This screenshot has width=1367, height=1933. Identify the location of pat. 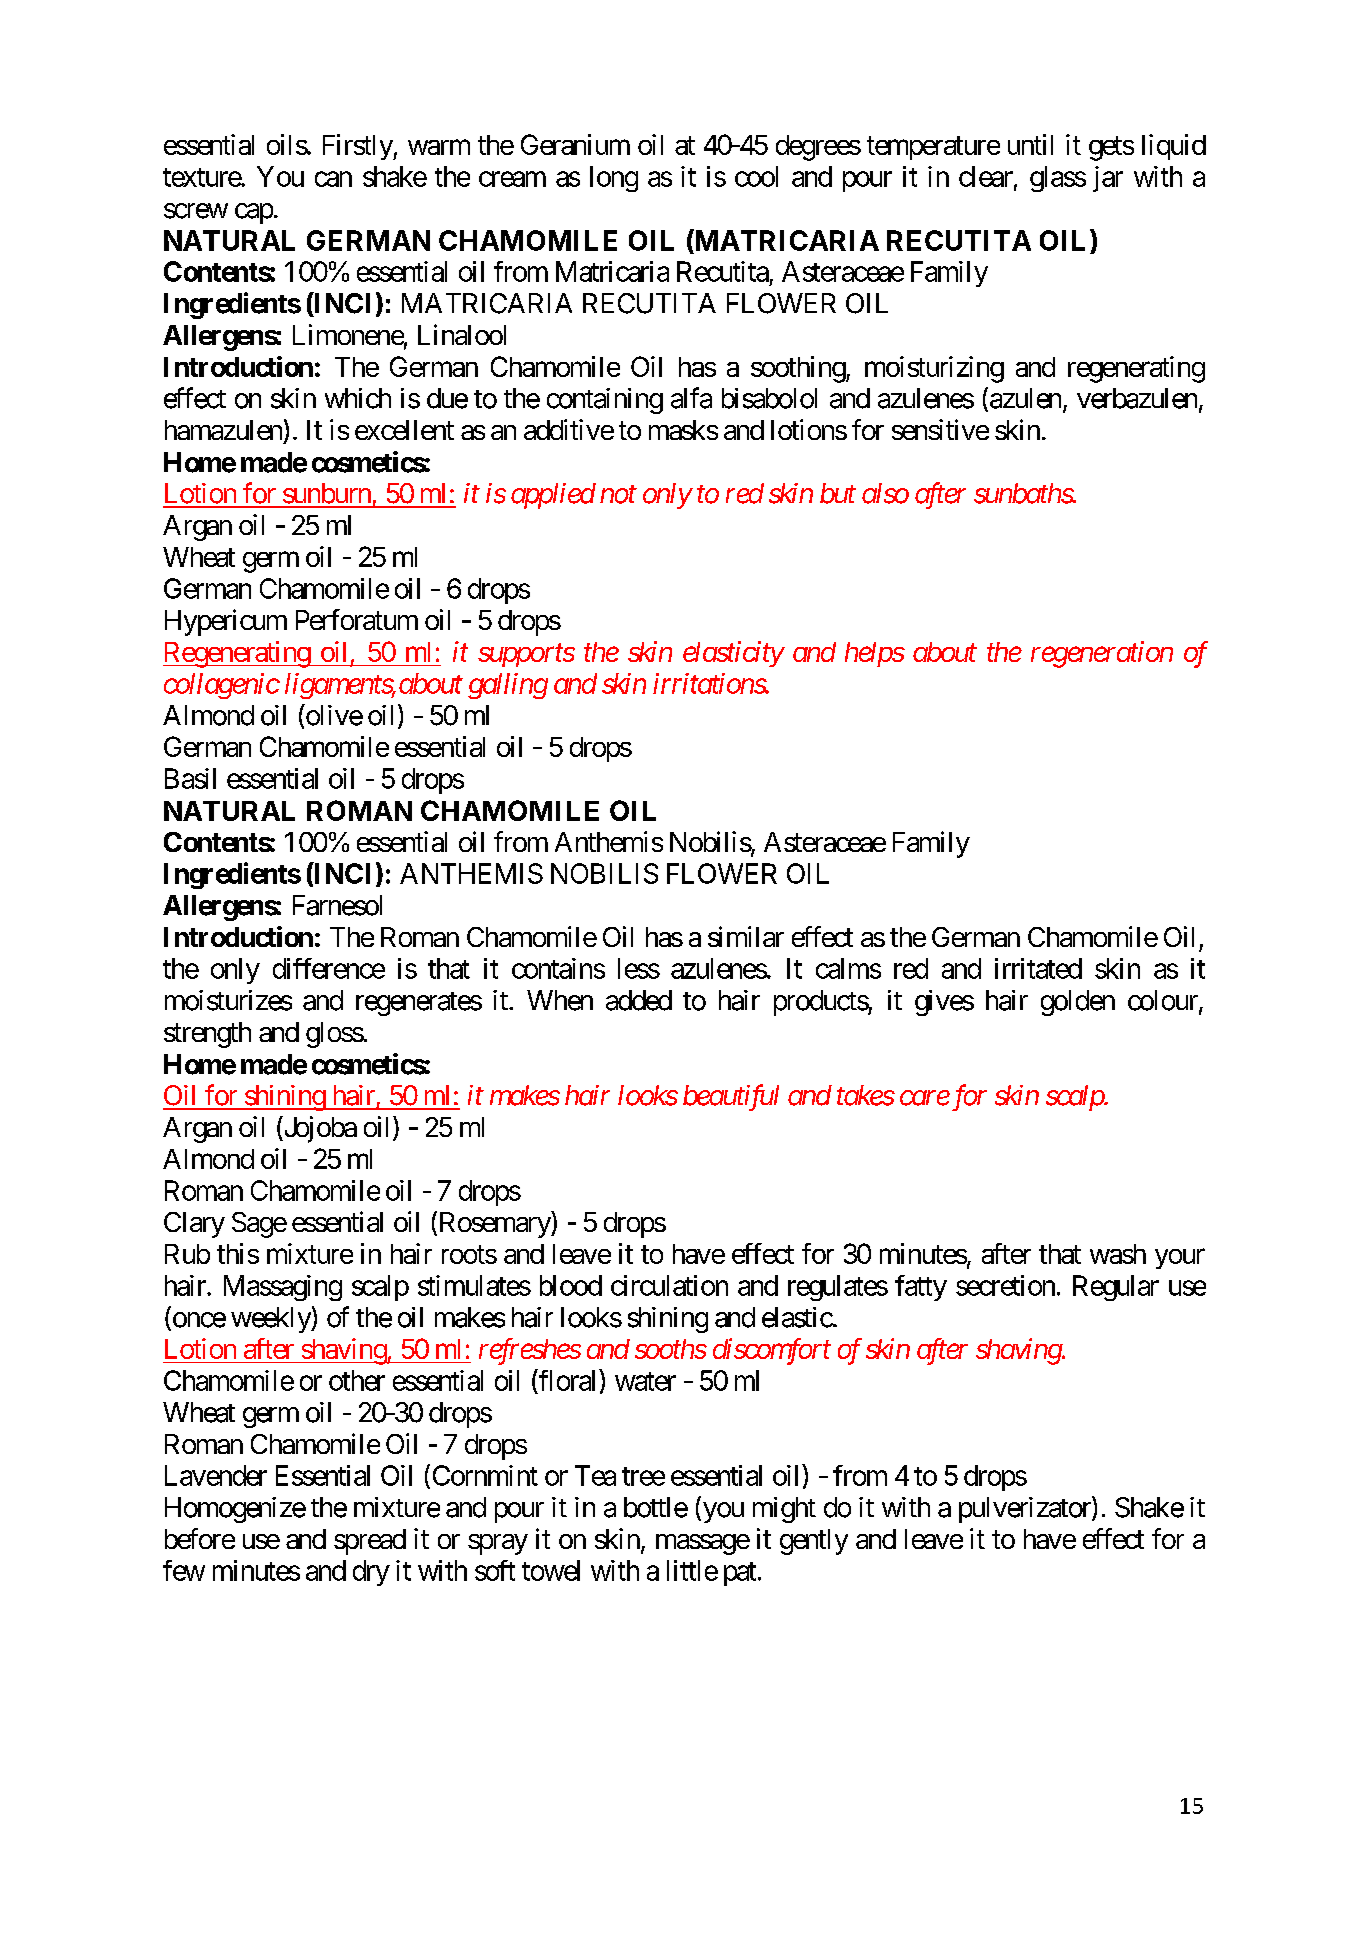
(740, 1574).
